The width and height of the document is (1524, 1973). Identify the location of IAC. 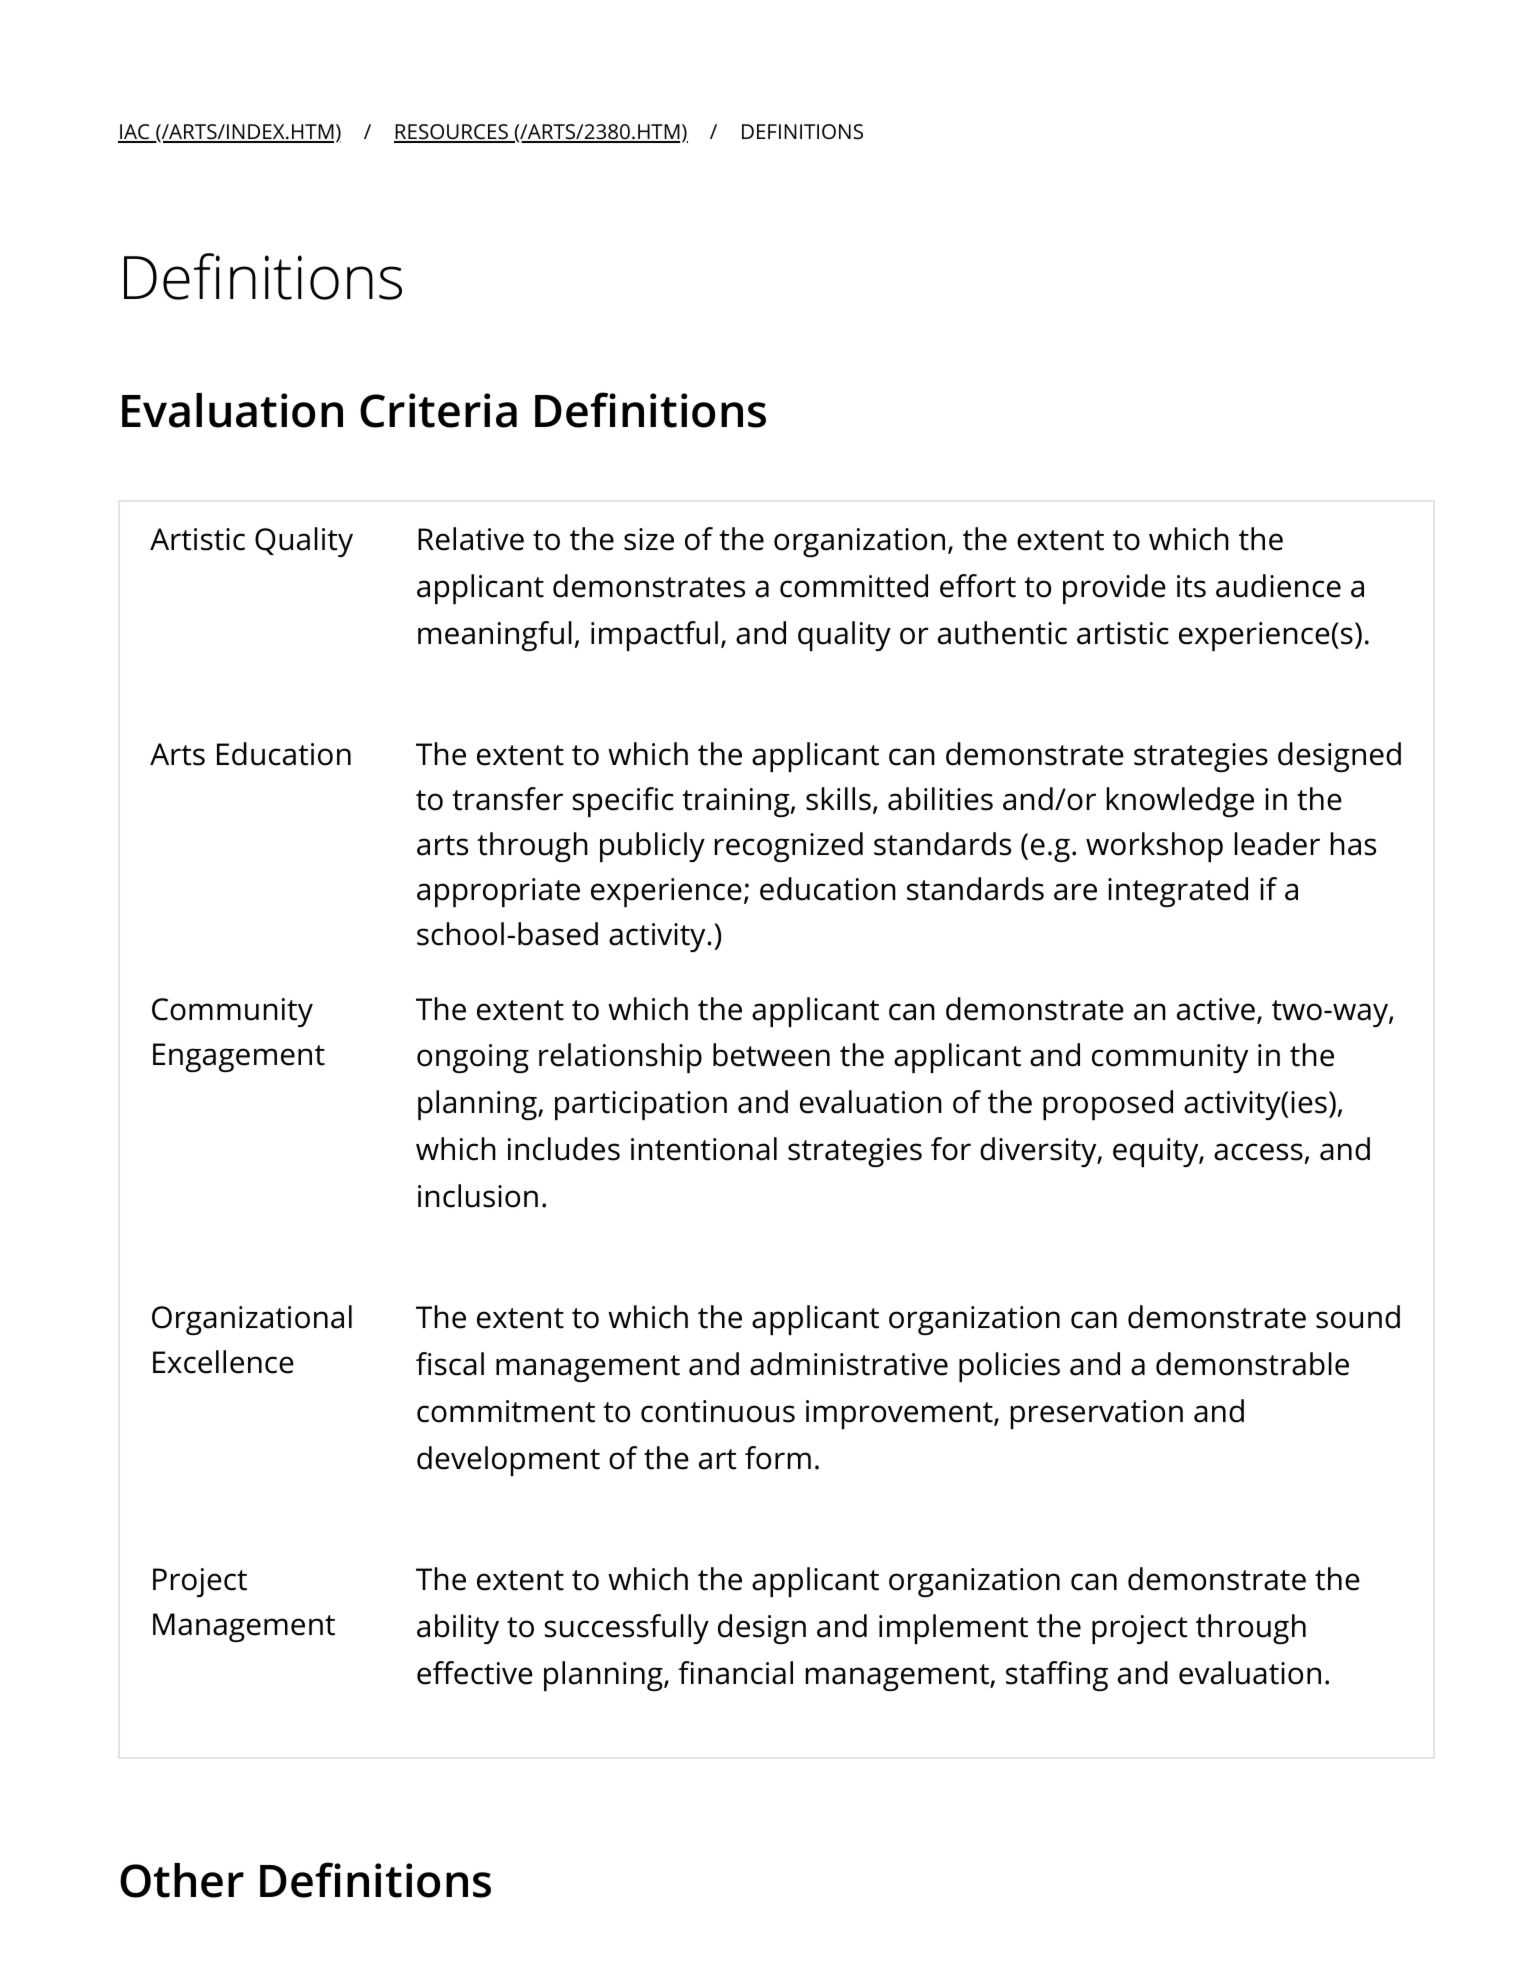
(135, 133).
